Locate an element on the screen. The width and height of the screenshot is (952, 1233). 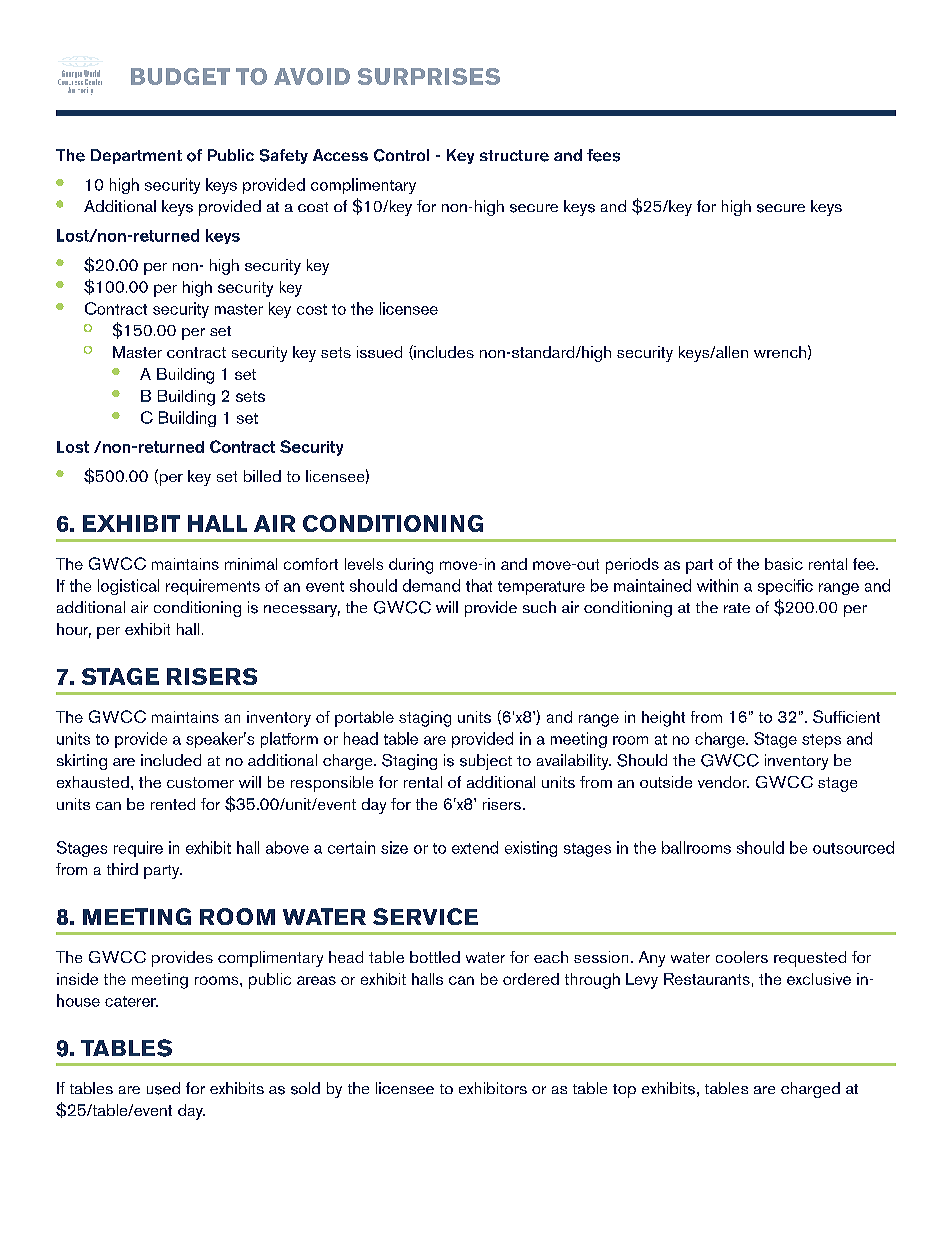
fees is located at coordinates (603, 155).
